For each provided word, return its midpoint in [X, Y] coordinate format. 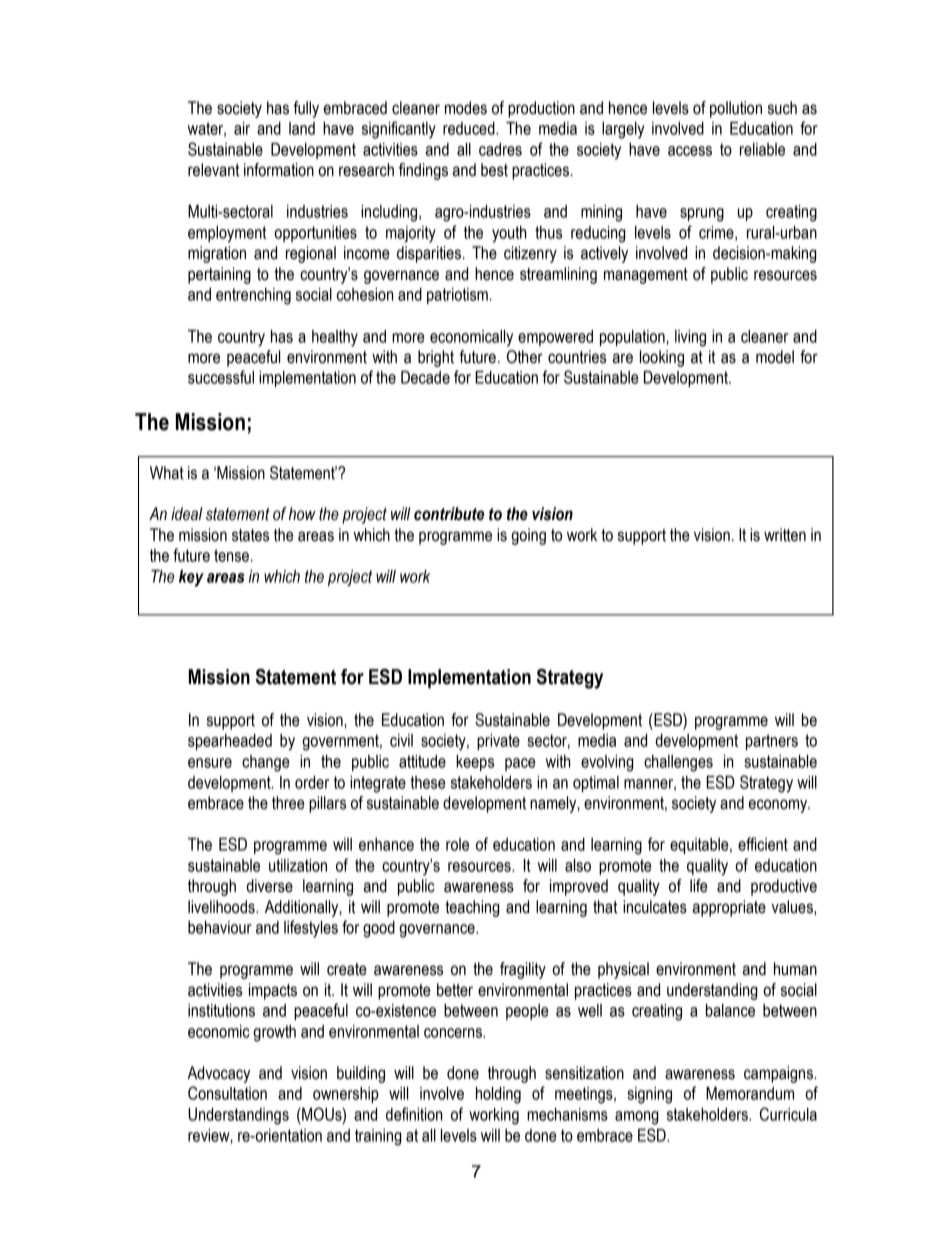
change [266, 763]
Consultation [227, 1093]
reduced [470, 128]
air [242, 128]
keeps [475, 763]
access [690, 151]
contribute [449, 514]
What [167, 473]
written [785, 535]
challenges [678, 763]
